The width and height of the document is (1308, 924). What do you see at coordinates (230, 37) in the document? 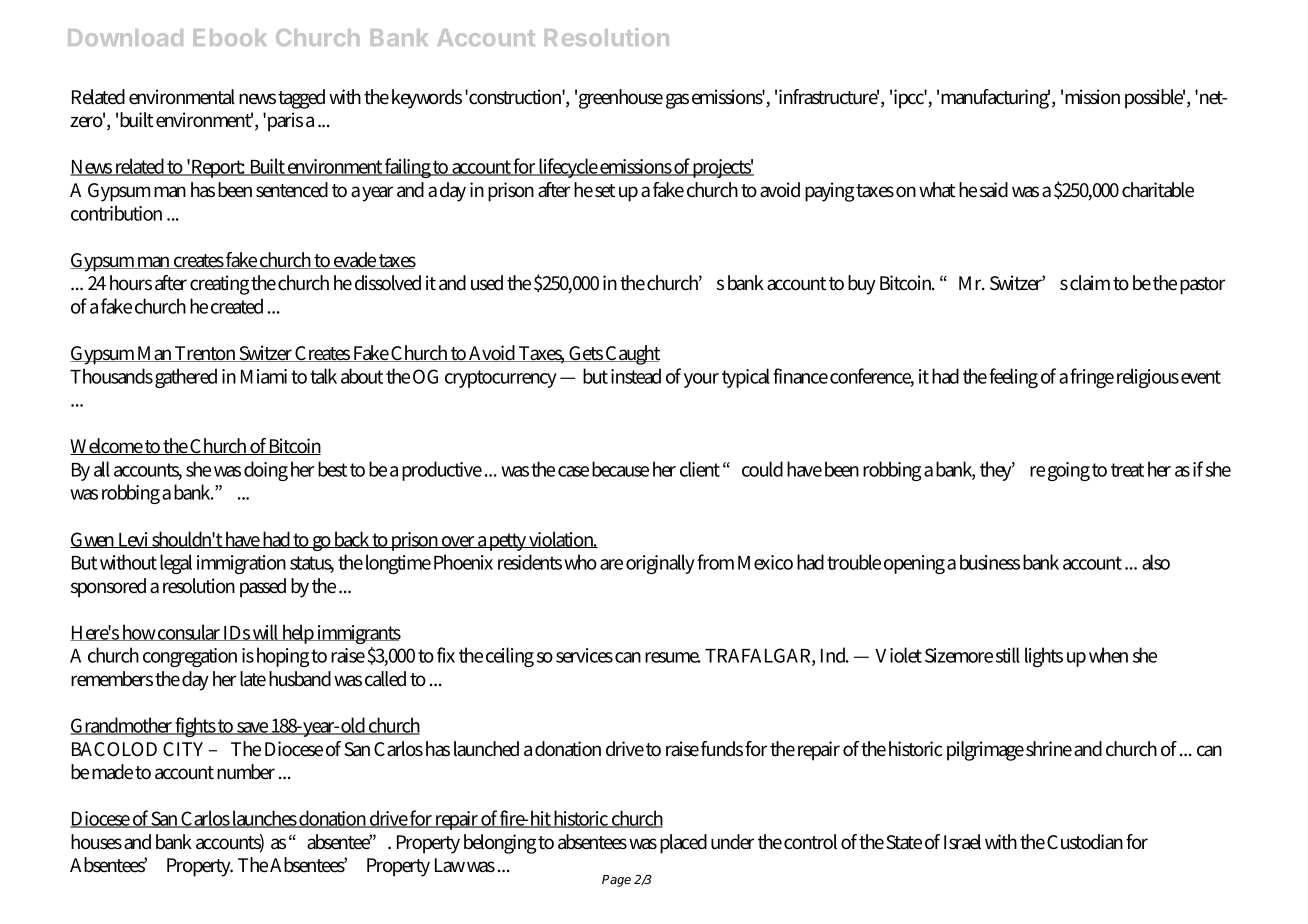
I see `Ebook` at bounding box center [230, 37].
